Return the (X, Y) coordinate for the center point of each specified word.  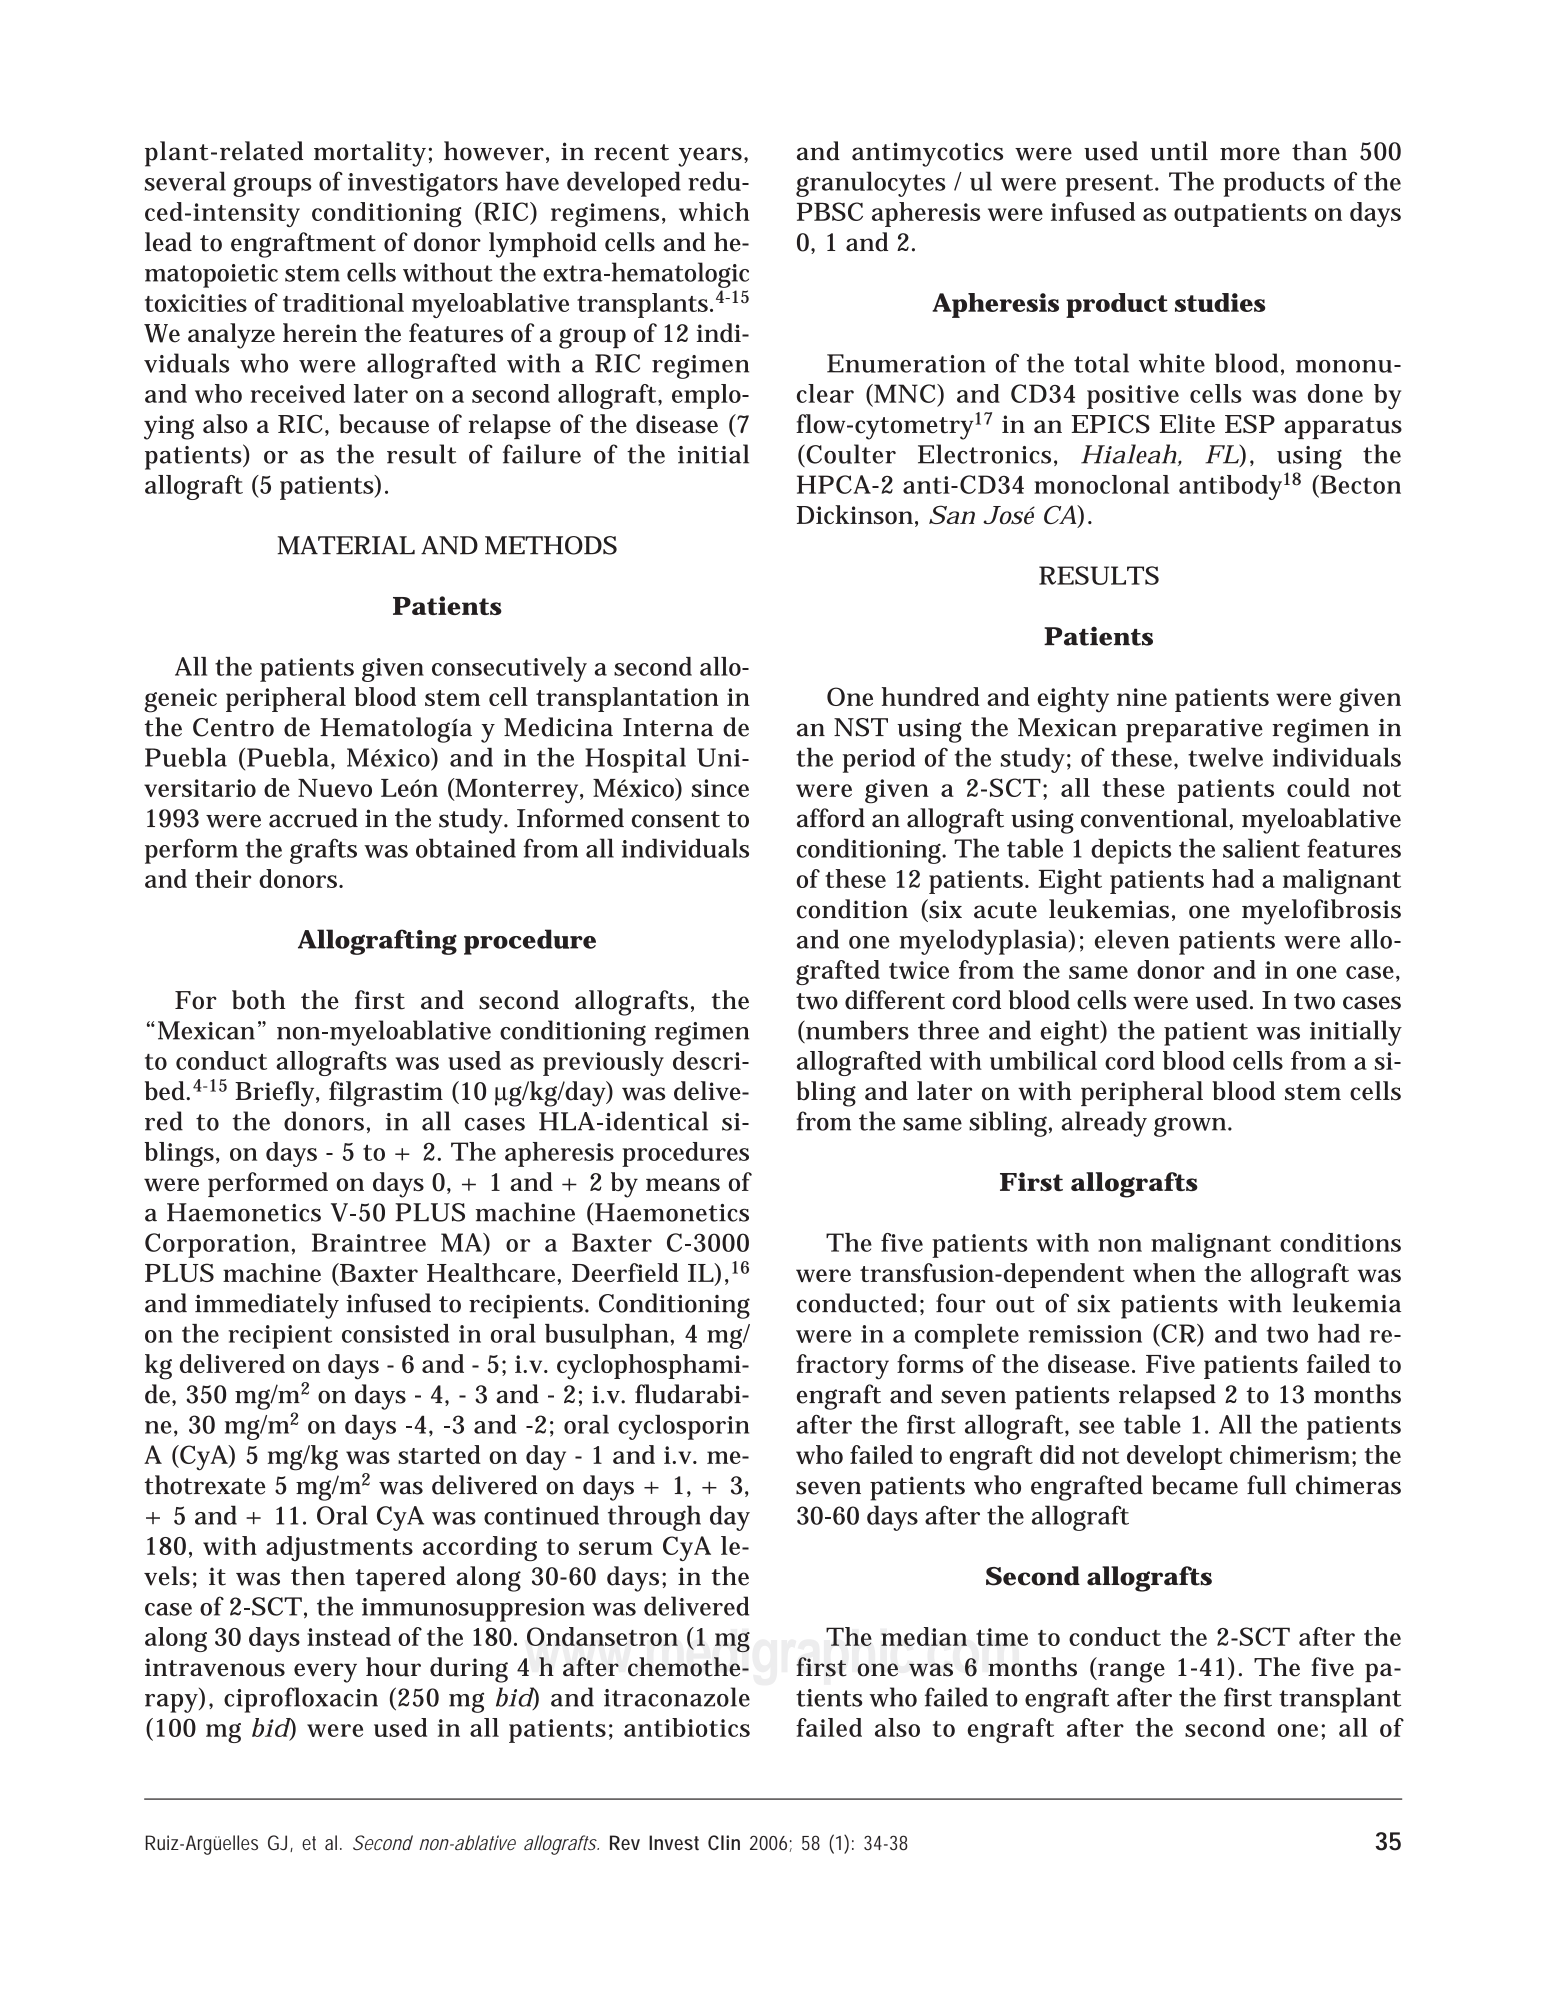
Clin (724, 1842)
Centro (233, 727)
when (1164, 1272)
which (714, 211)
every (325, 1673)
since (720, 788)
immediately (267, 1306)
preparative (1194, 731)
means (683, 1184)
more (1250, 154)
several (185, 181)
